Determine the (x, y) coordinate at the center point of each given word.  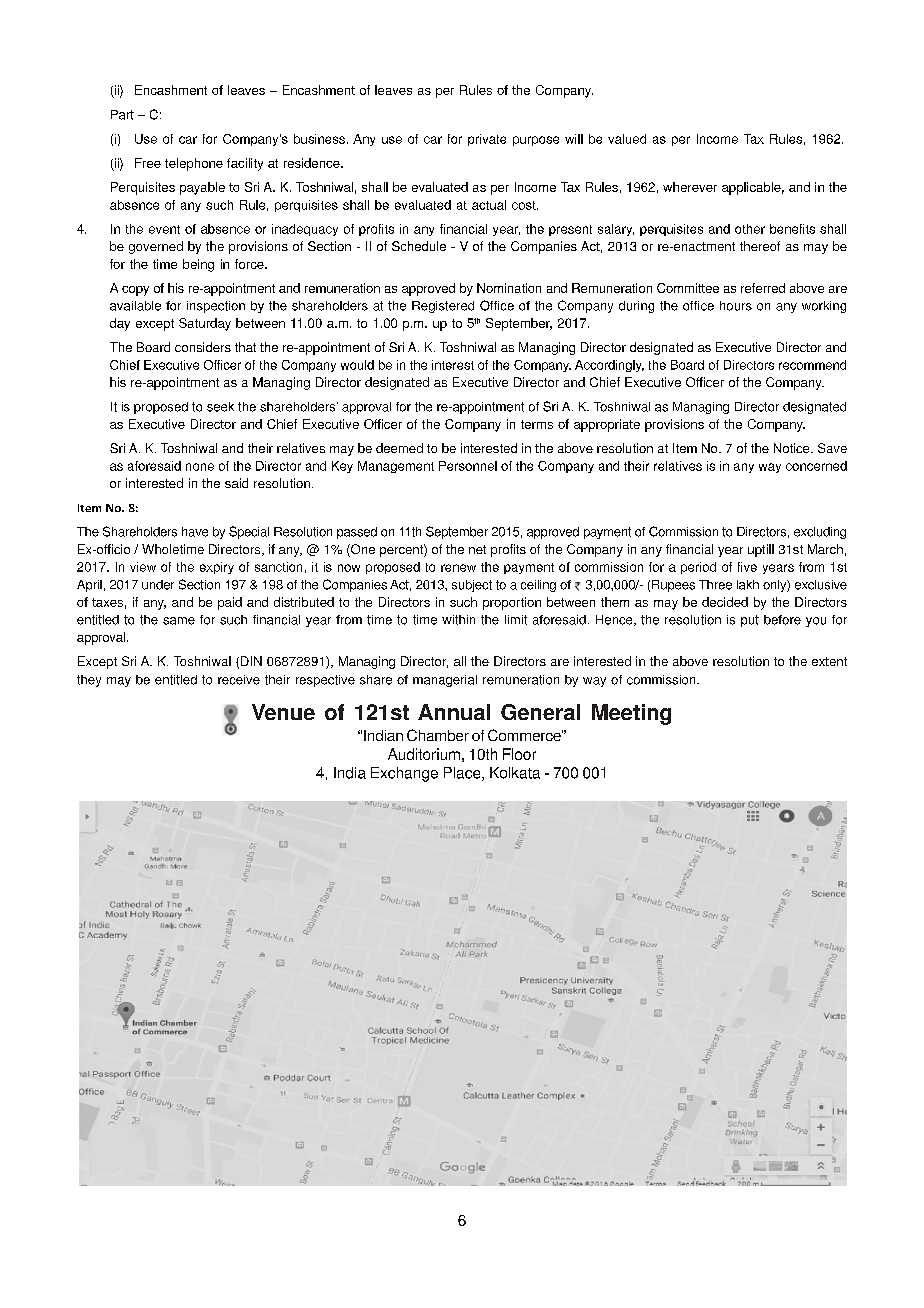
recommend (812, 365)
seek (220, 407)
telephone (194, 164)
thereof (760, 246)
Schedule (419, 246)
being (198, 265)
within (458, 620)
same (179, 621)
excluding (820, 533)
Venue (283, 712)
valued (627, 139)
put (750, 621)
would (357, 365)
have (195, 532)
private (487, 140)
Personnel (468, 466)
